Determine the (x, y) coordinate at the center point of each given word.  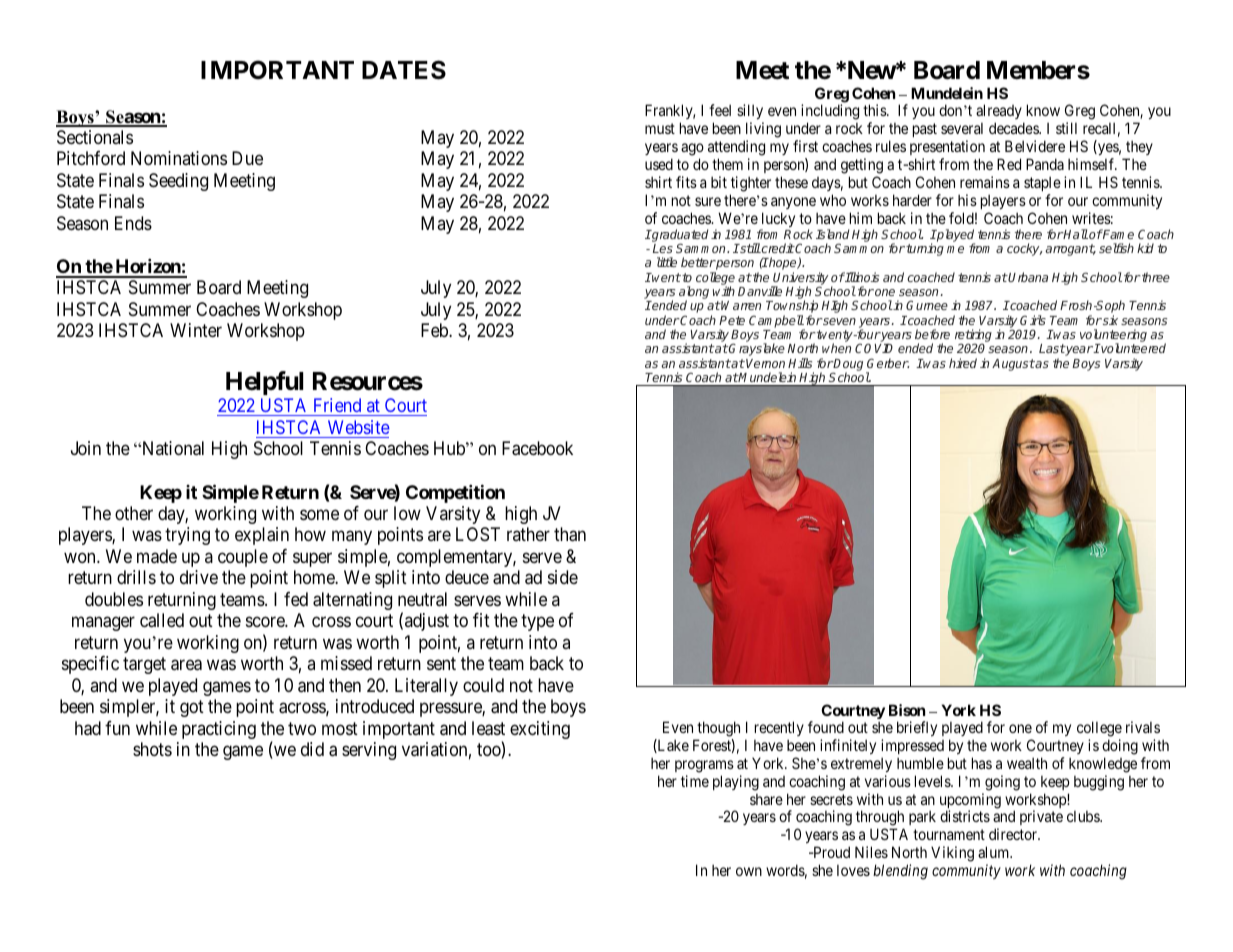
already (1000, 113)
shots (152, 749)
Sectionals (95, 137)
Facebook (537, 448)
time (695, 781)
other (134, 513)
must (660, 128)
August (1013, 365)
